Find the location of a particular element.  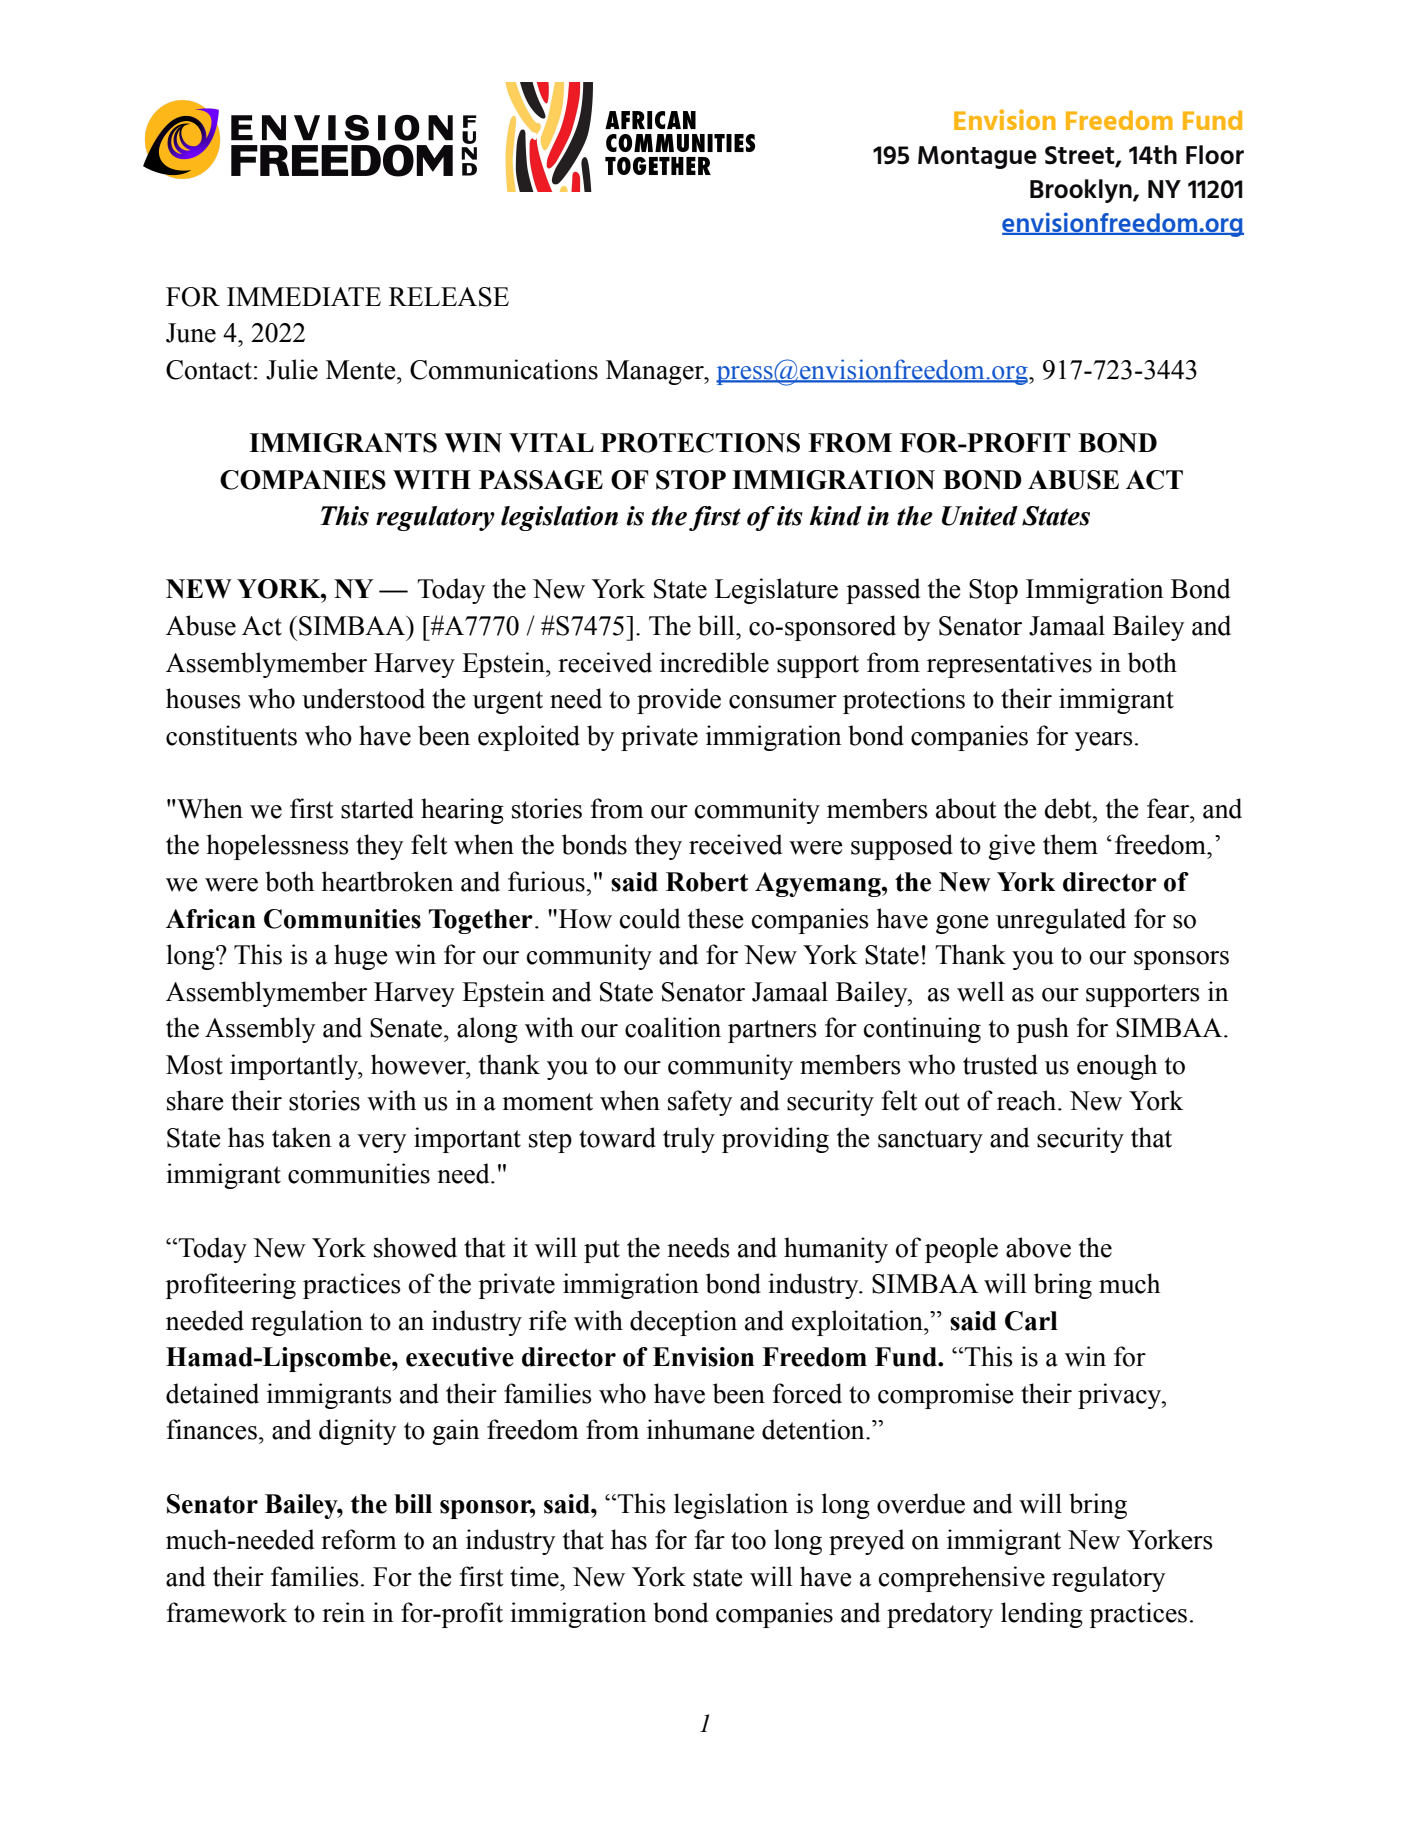

taken is located at coordinates (302, 1137).
